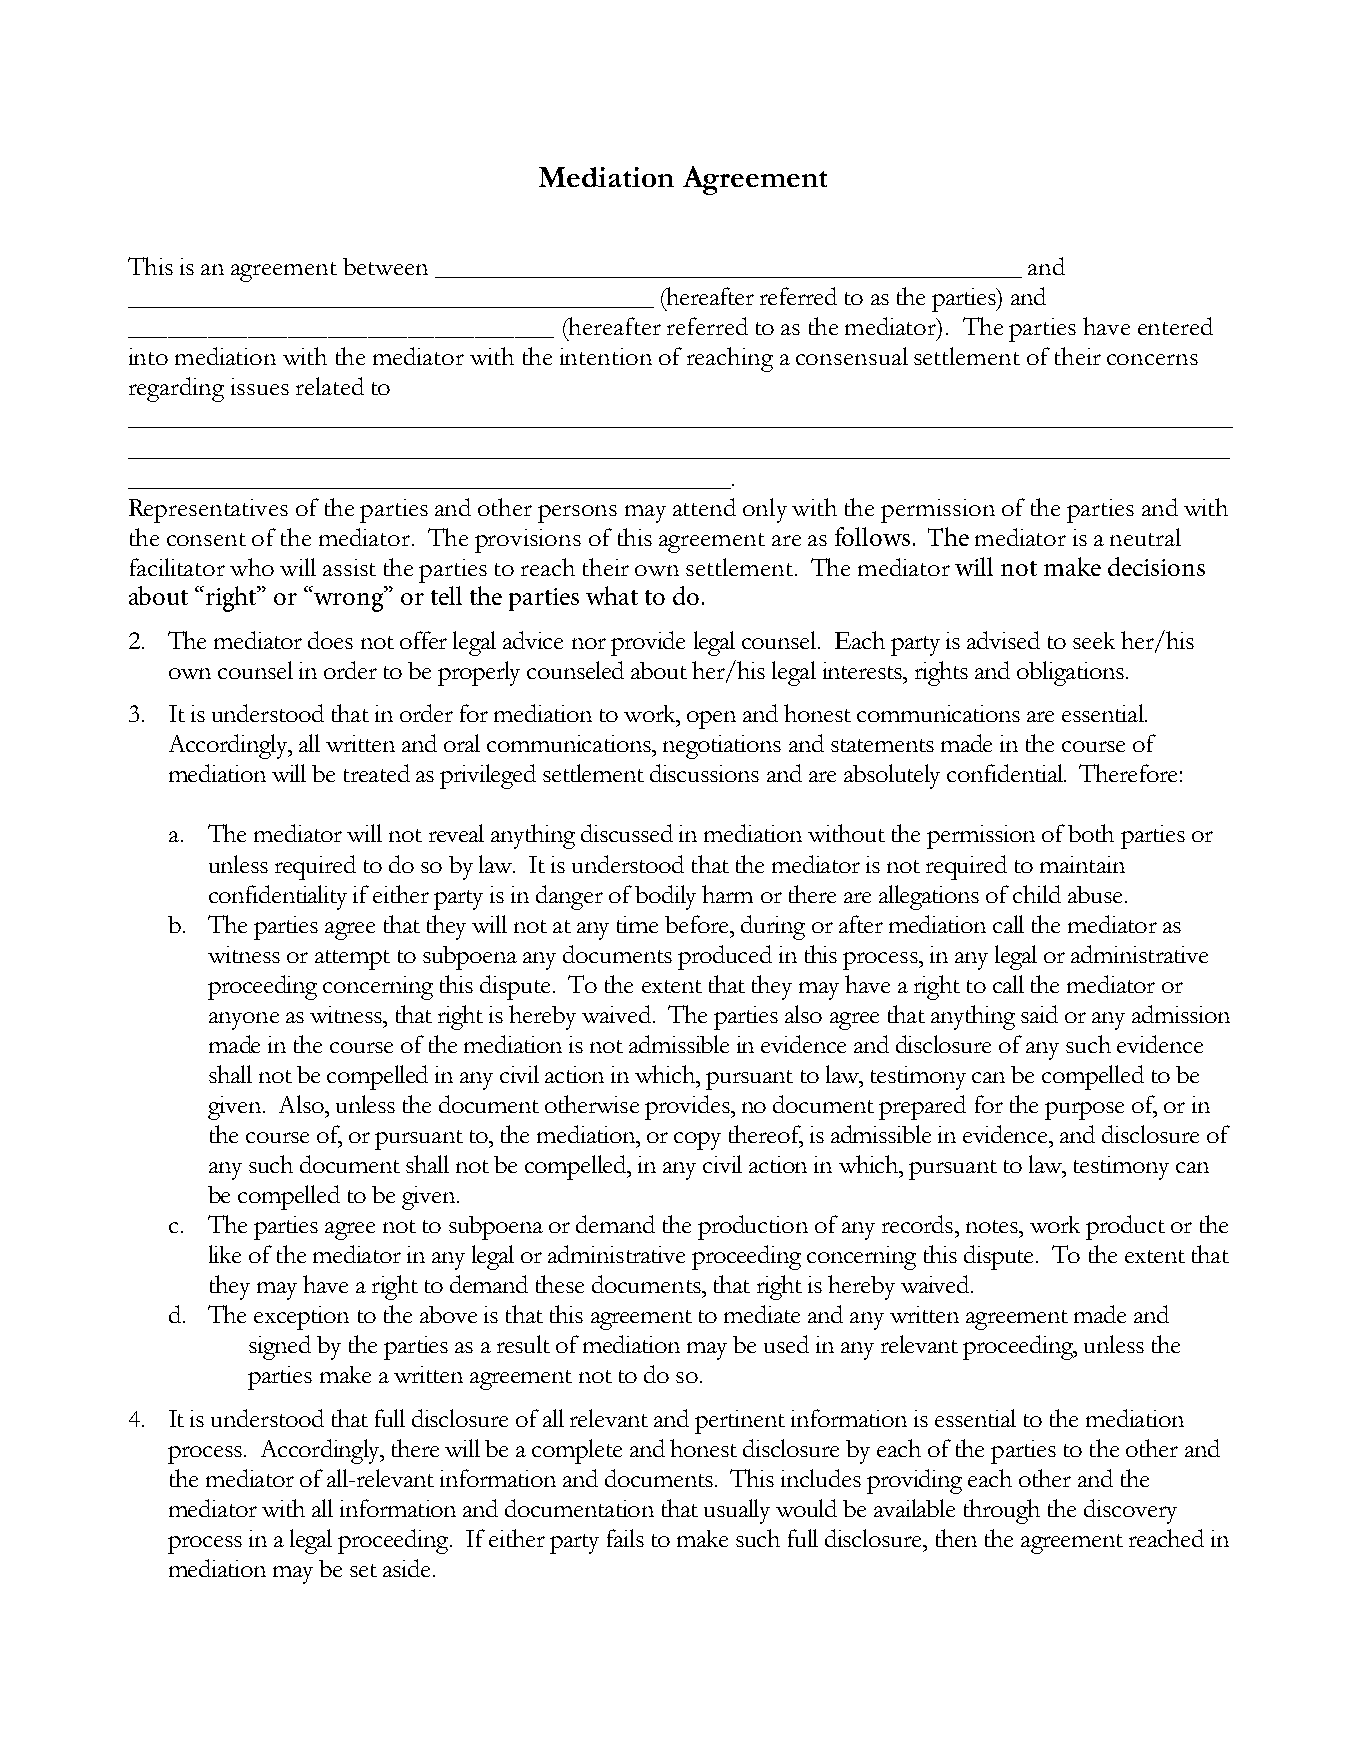  What do you see at coordinates (330, 640) in the screenshot?
I see `does` at bounding box center [330, 640].
